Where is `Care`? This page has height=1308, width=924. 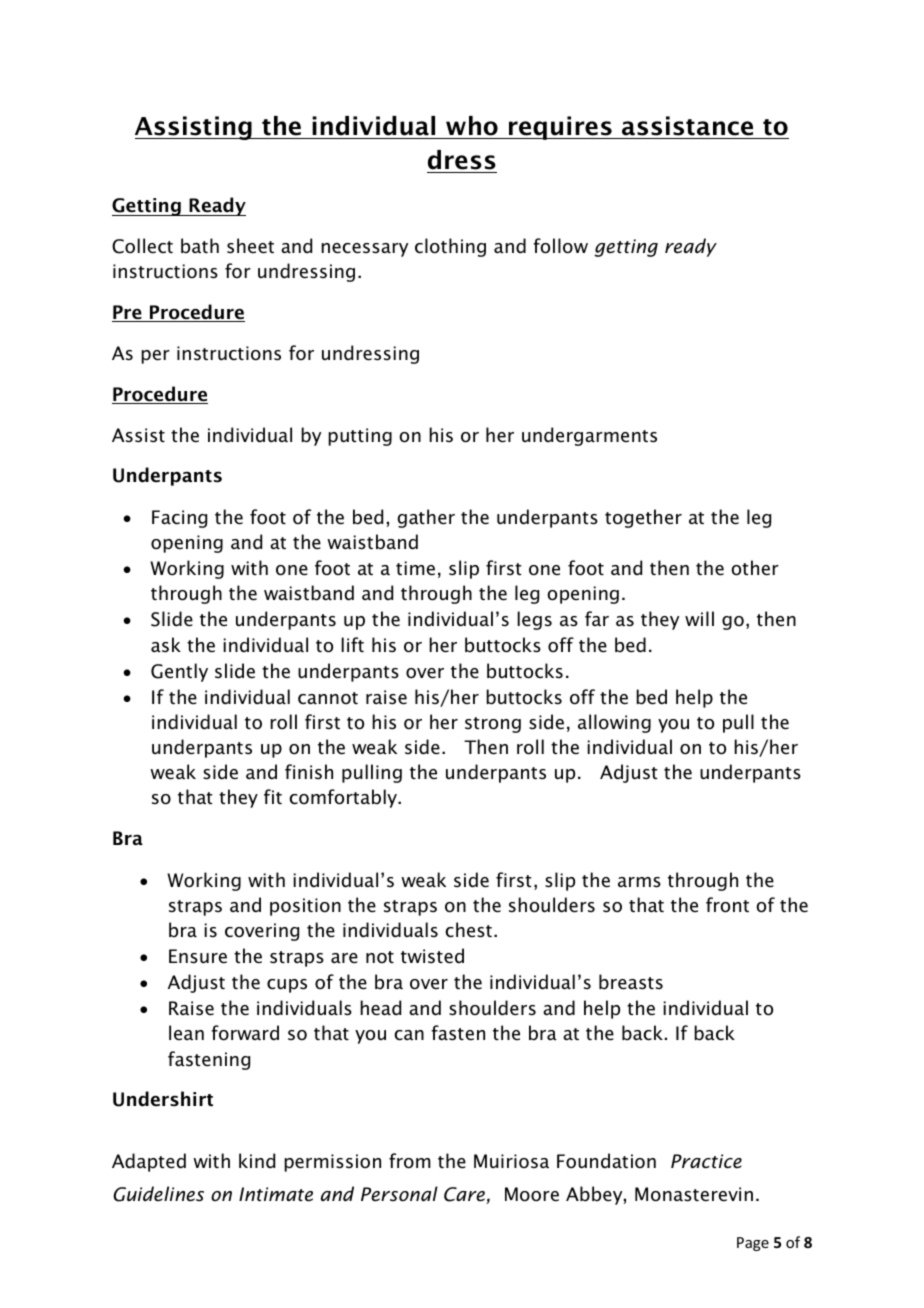
Care is located at coordinates (465, 1195).
